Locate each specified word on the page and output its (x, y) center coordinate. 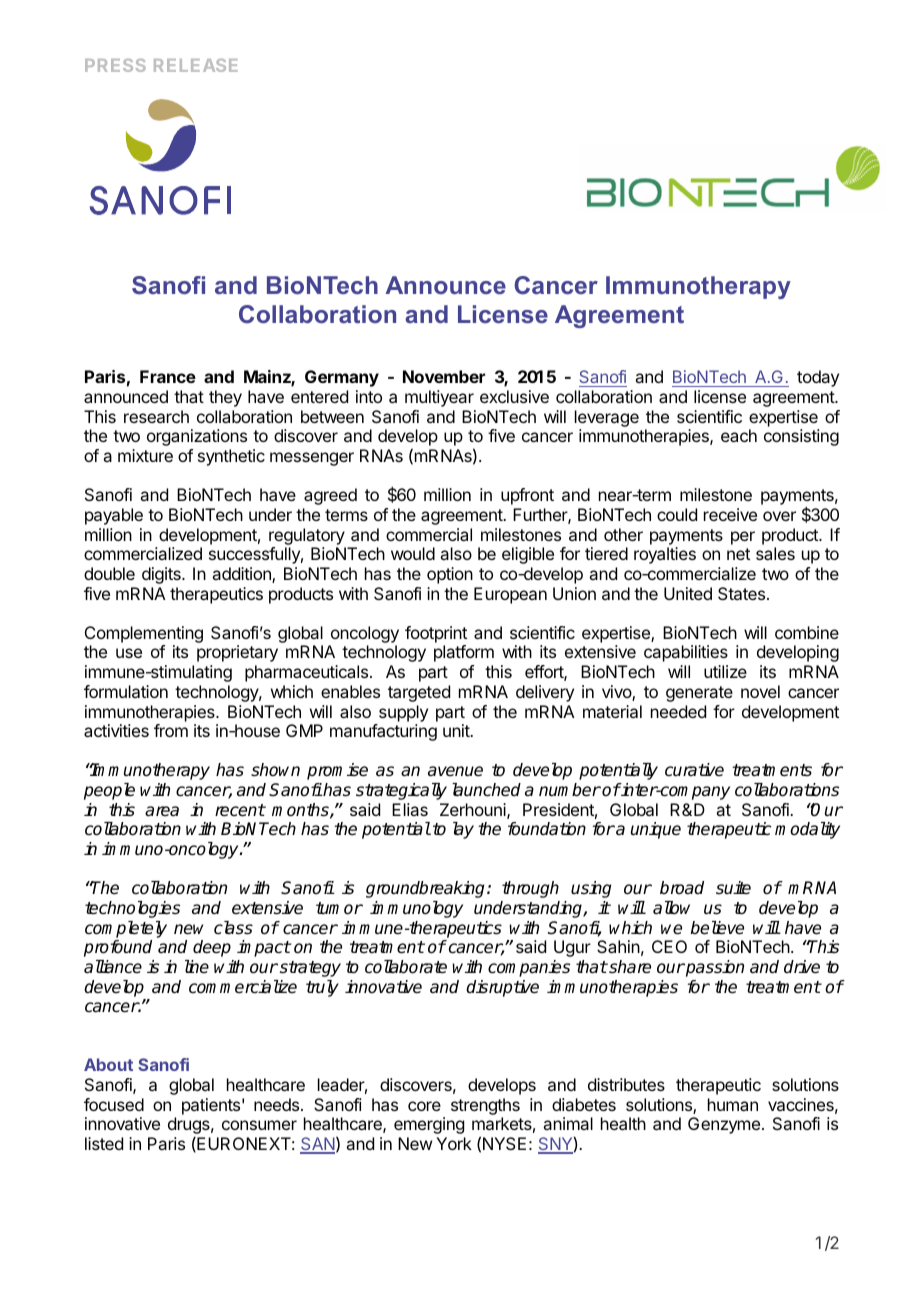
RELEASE (196, 65)
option (450, 575)
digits (162, 575)
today (818, 378)
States (743, 593)
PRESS (115, 65)
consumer (259, 1125)
